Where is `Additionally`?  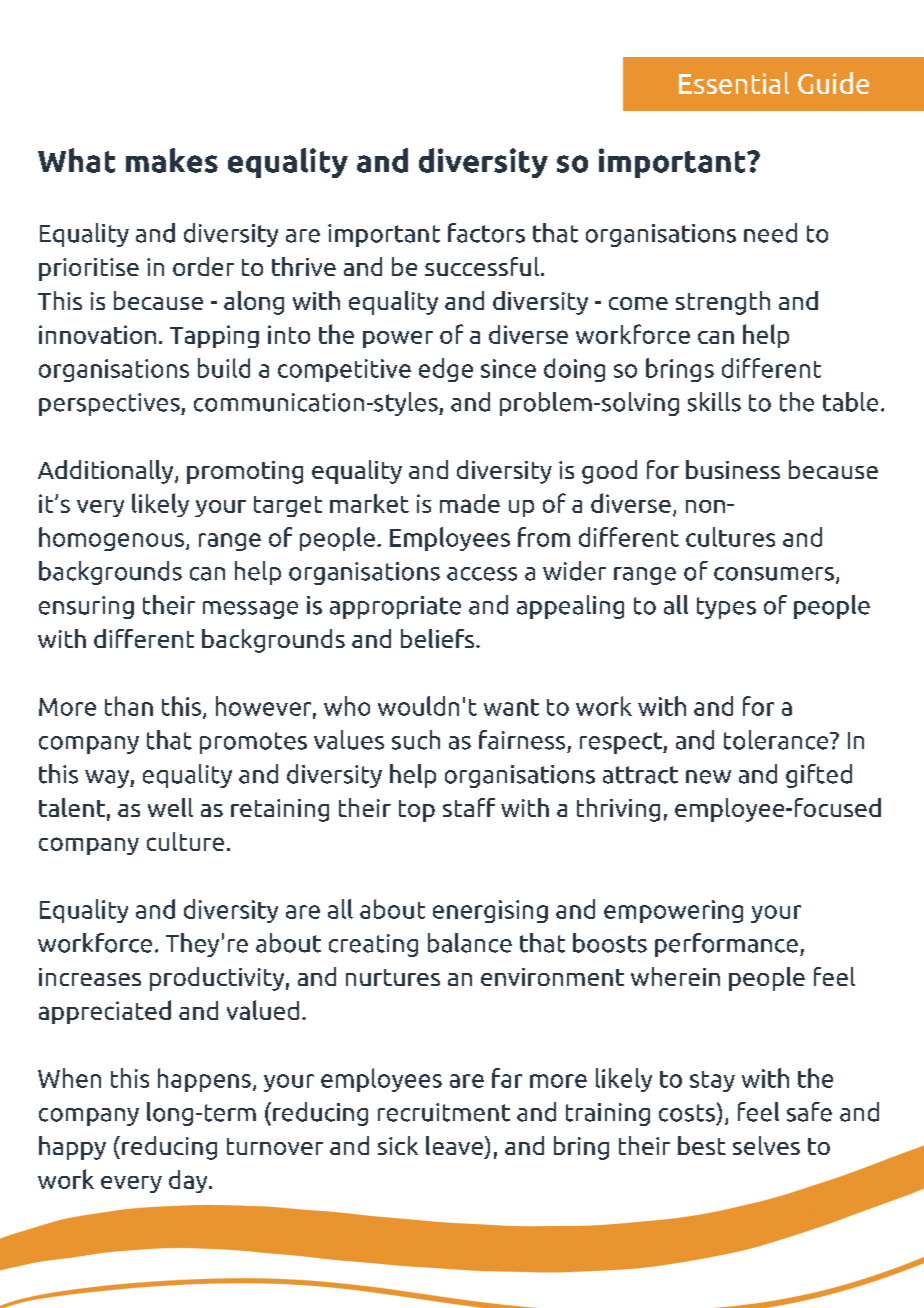
Additionally is located at coordinates (107, 472).
